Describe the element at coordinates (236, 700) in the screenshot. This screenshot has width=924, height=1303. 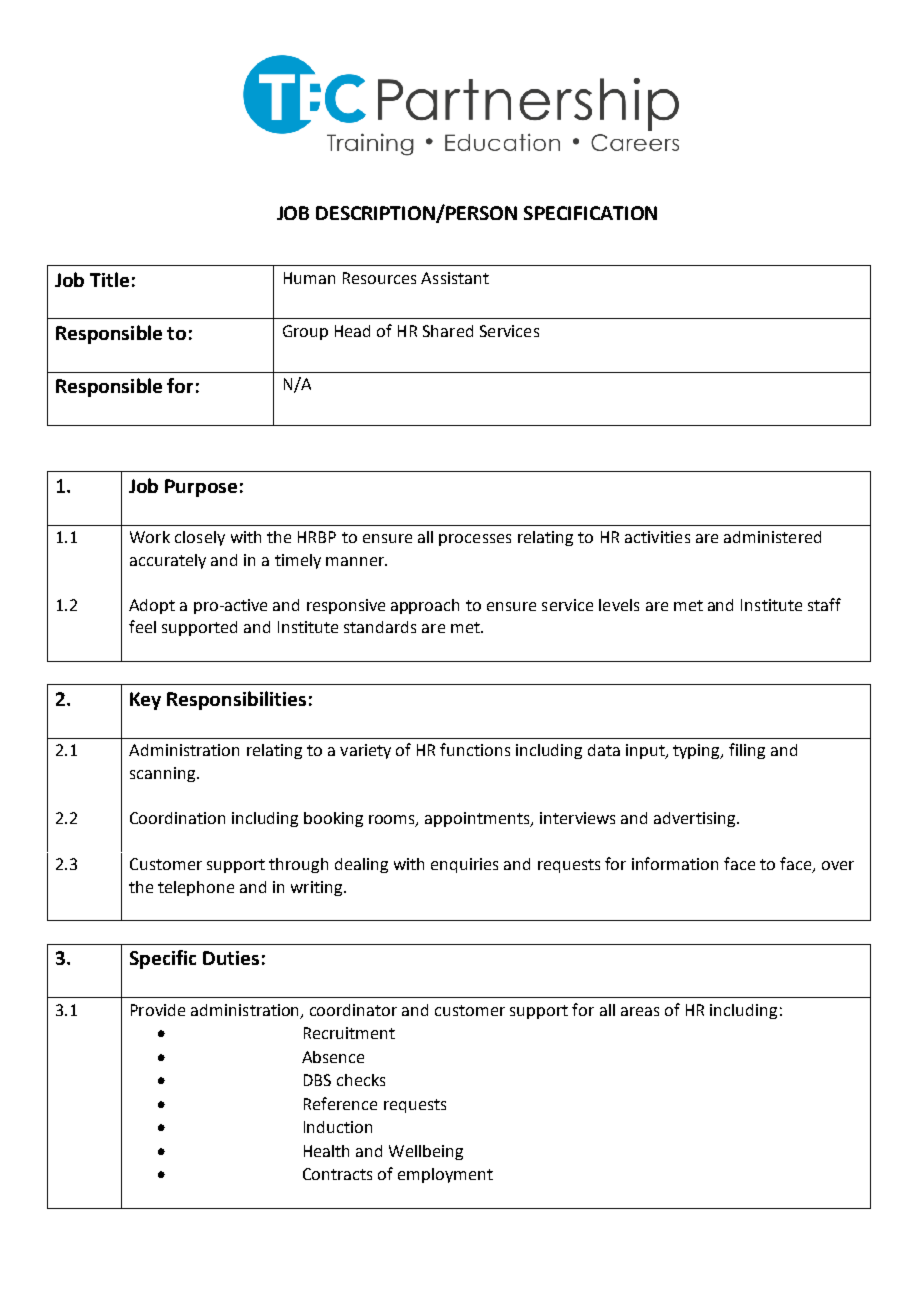
I see `Responsibilities` at that location.
